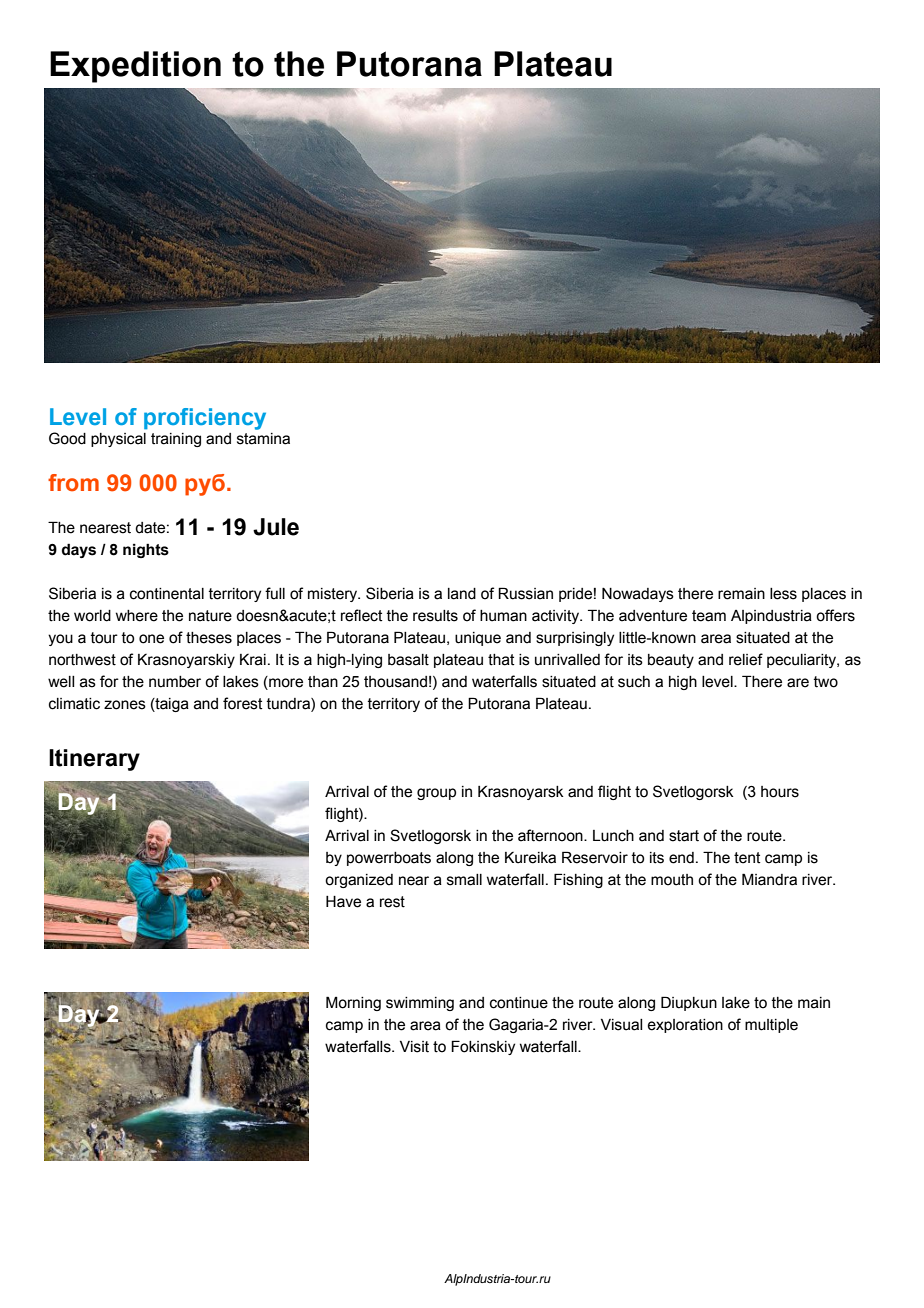 The width and height of the image is (924, 1308). Describe the element at coordinates (462, 594) in the image. I see `land` at that location.
